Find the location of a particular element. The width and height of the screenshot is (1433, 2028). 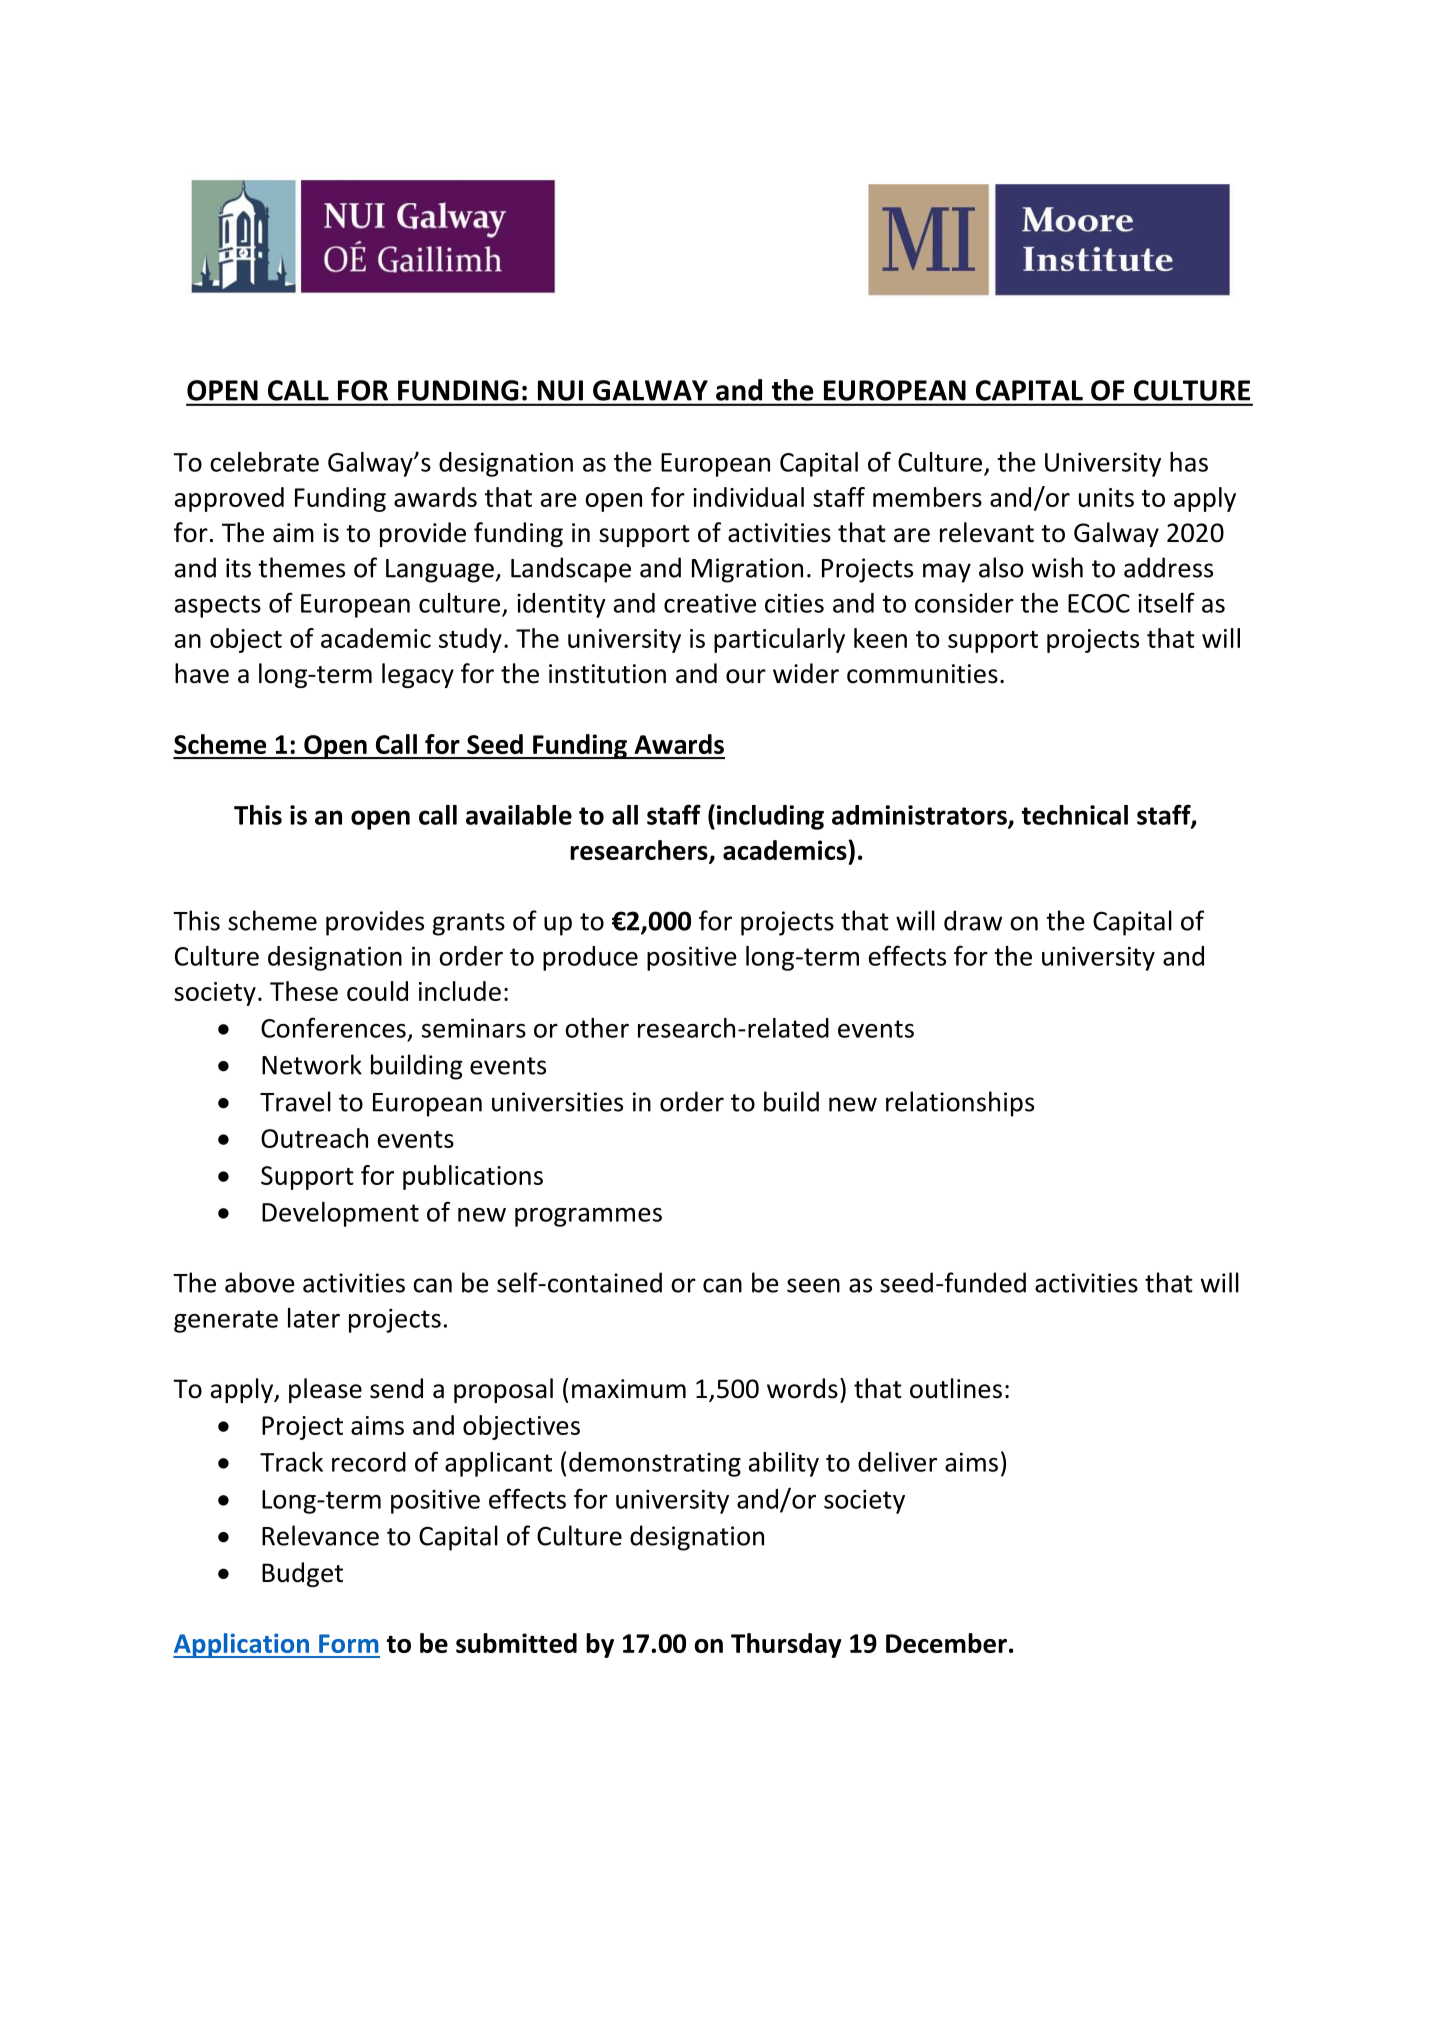

celebrate is located at coordinates (264, 462).
